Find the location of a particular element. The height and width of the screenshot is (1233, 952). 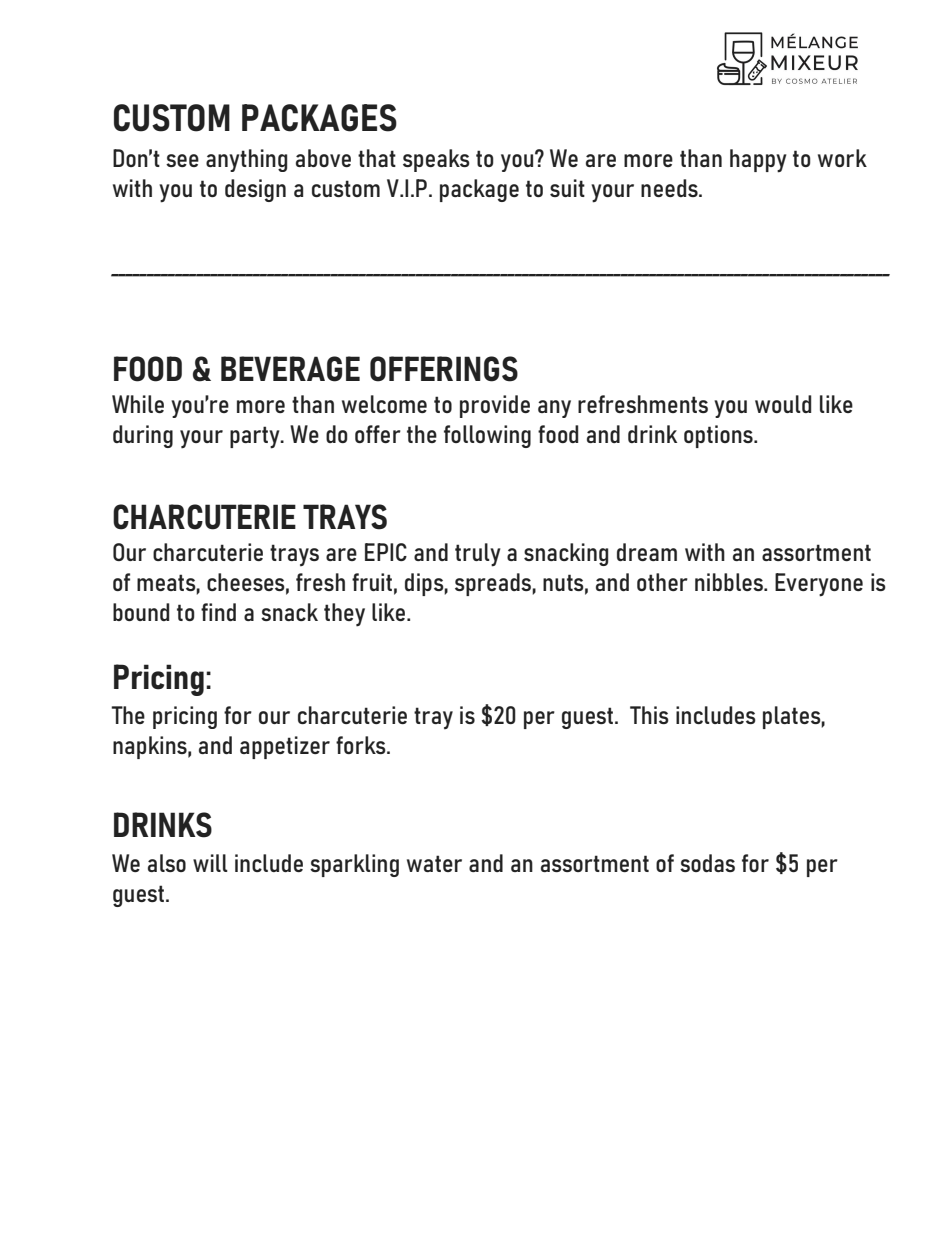

This is located at coordinates (649, 715).
